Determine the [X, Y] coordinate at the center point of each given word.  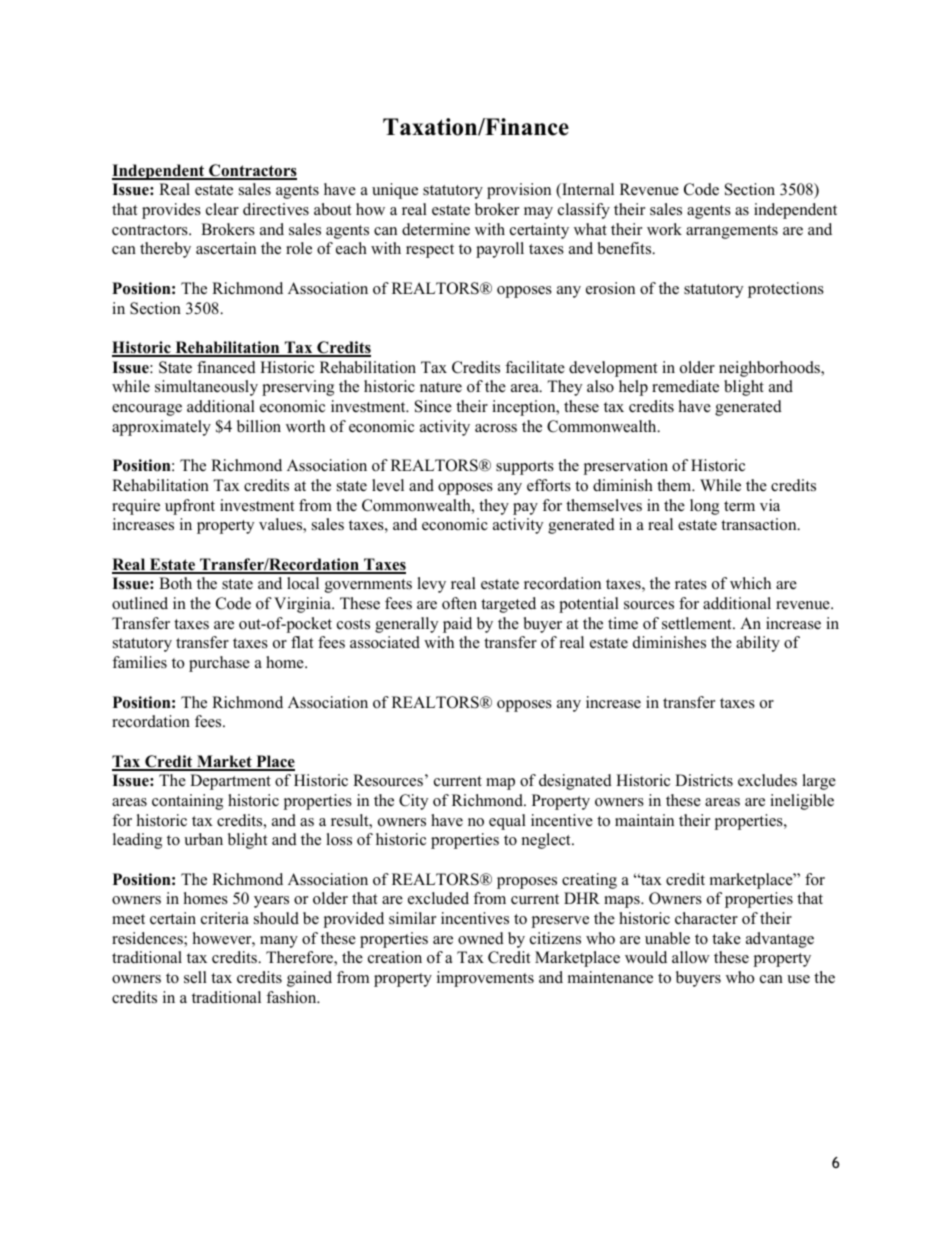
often [459, 603]
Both [175, 583]
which [750, 583]
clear [222, 209]
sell [195, 977]
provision [519, 191]
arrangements [732, 232]
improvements [485, 979]
